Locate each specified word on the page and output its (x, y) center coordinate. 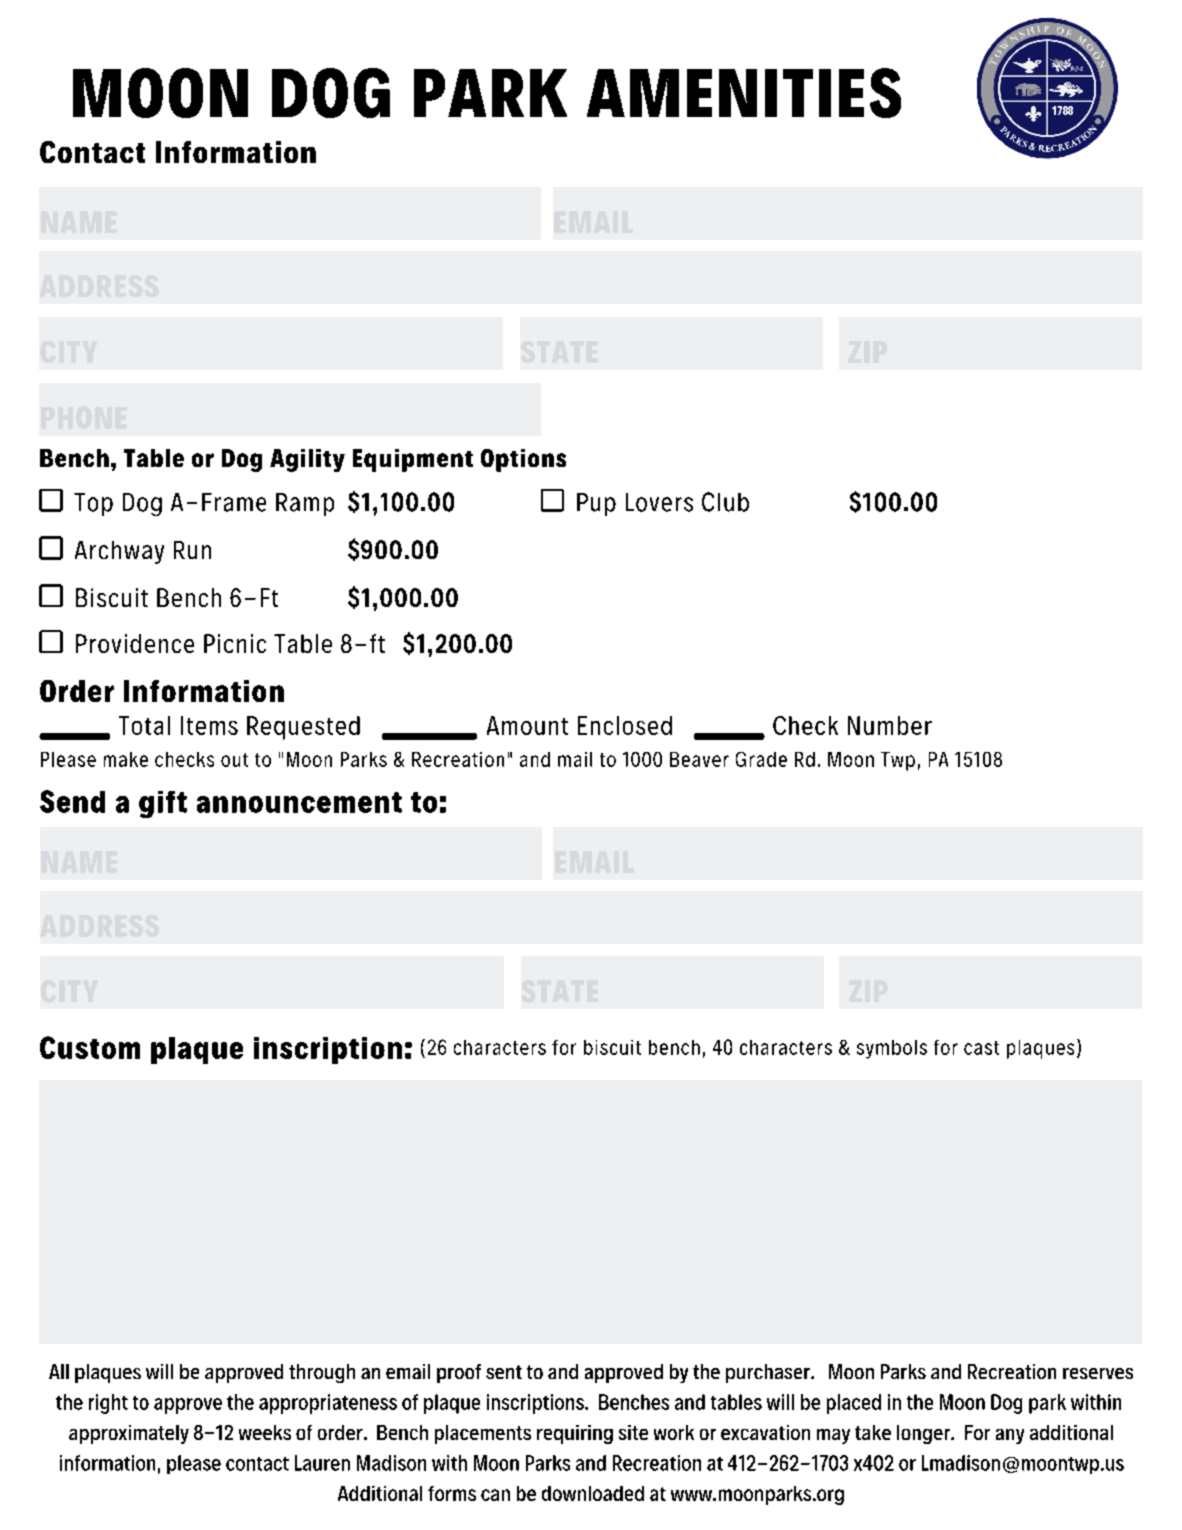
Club (725, 502)
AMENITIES (744, 93)
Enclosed (625, 725)
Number (890, 725)
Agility (307, 460)
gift (163, 804)
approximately (129, 1434)
